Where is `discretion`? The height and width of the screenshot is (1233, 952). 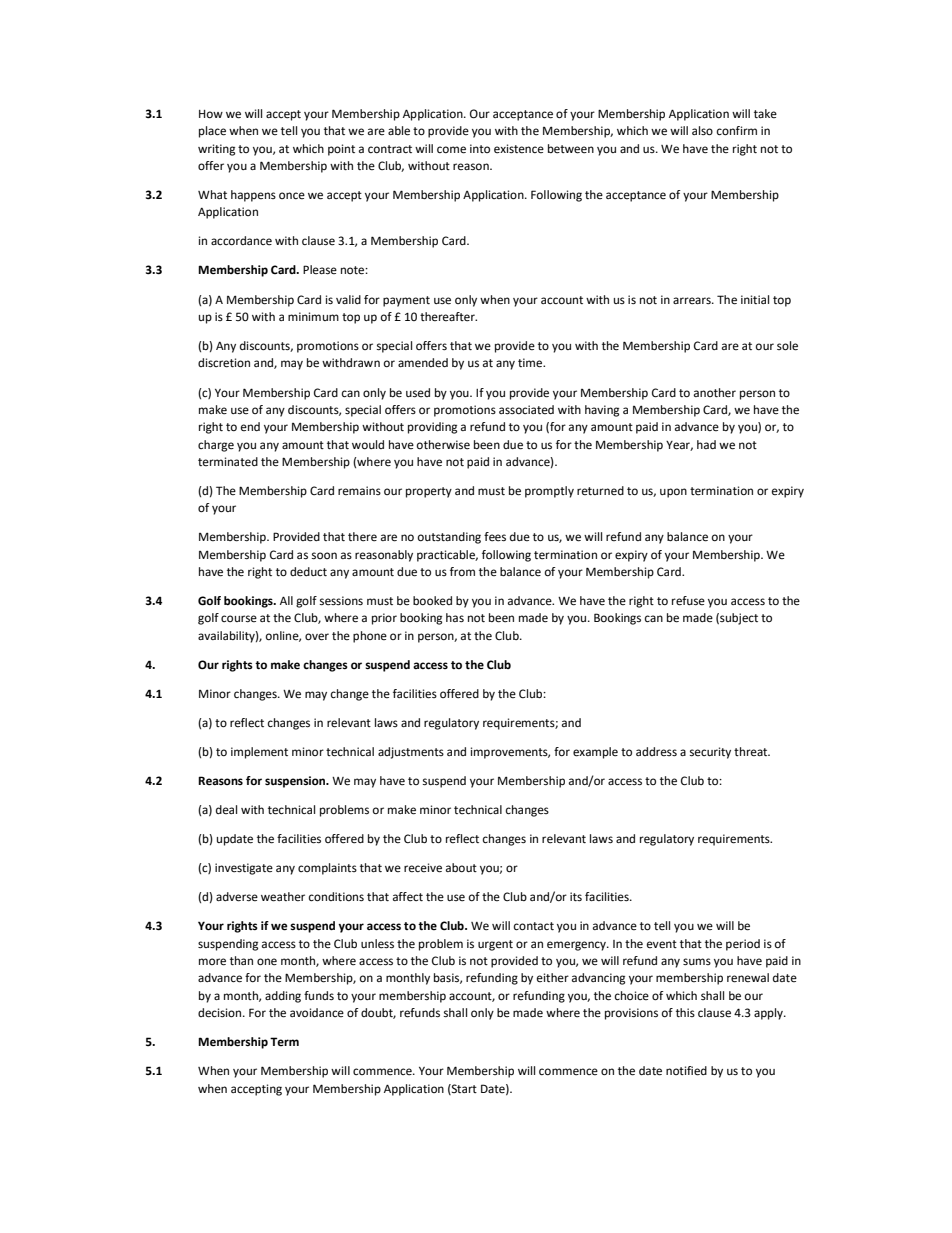 discretion is located at coordinates (224, 363).
